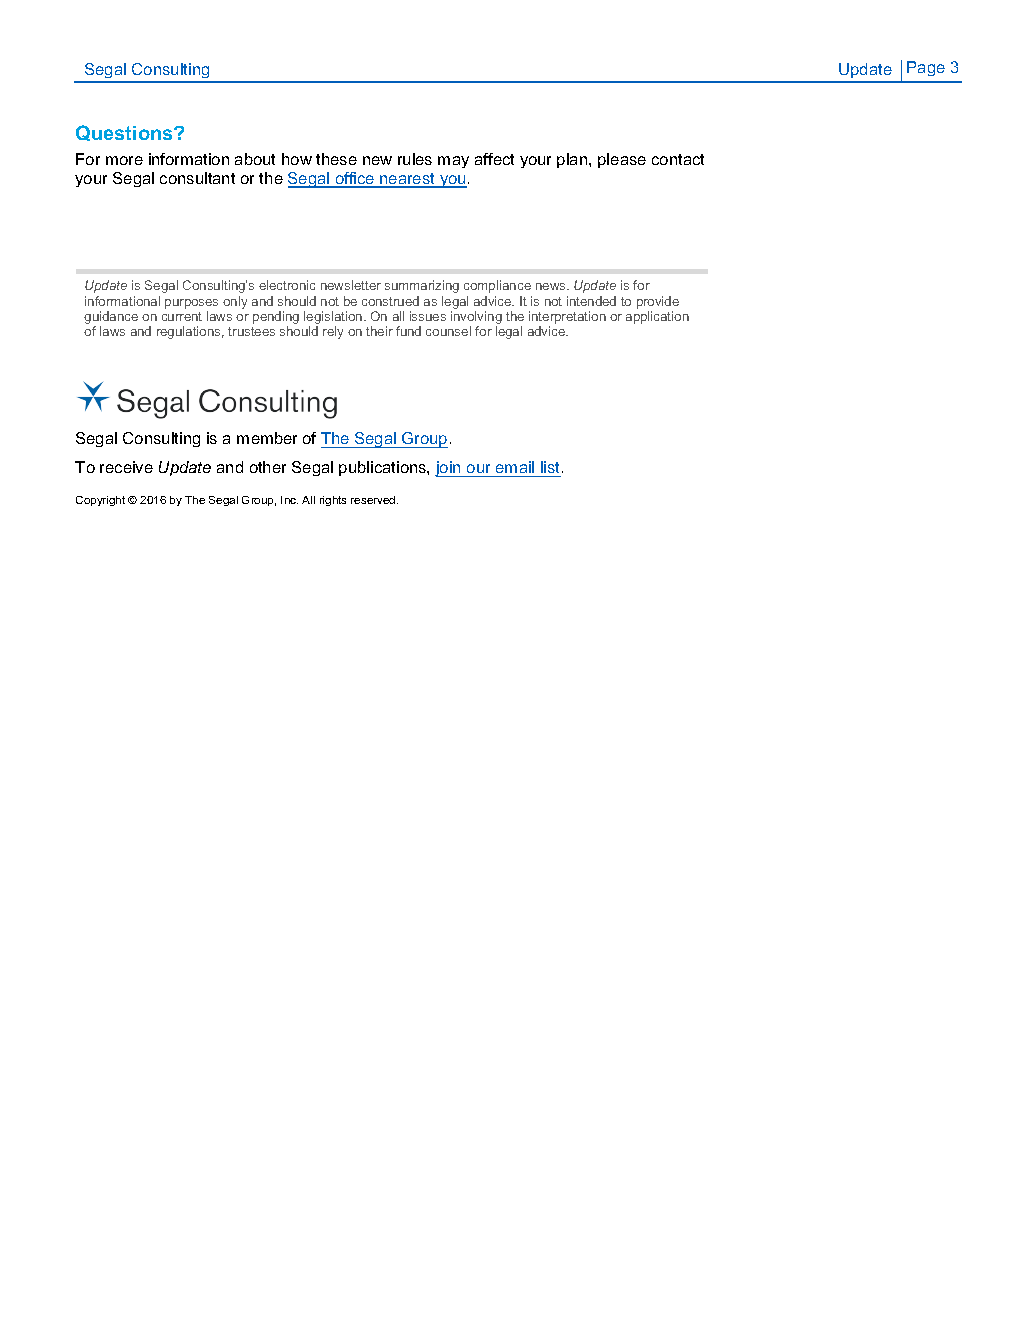 This screenshot has height=1322, width=1021. What do you see at coordinates (267, 438) in the screenshot?
I see `member` at bounding box center [267, 438].
